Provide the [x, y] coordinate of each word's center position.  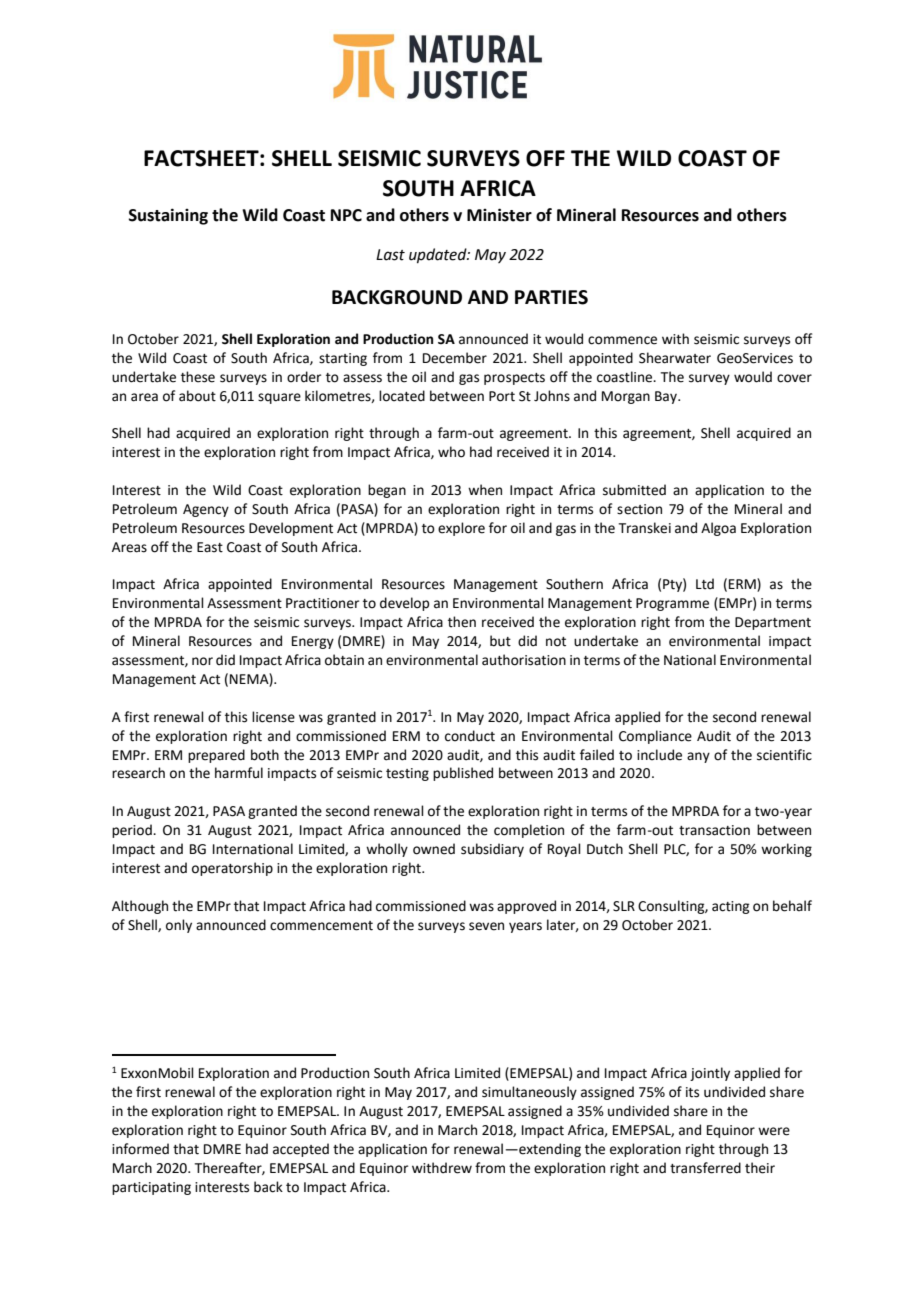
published [463, 774]
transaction [714, 830]
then [462, 622]
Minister [499, 215]
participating [151, 1188]
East [210, 547]
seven [486, 926]
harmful [239, 773]
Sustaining [168, 216]
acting [730, 907]
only [179, 926]
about [197, 396]
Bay [667, 397]
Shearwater [675, 358]
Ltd [705, 584]
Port [502, 396]
